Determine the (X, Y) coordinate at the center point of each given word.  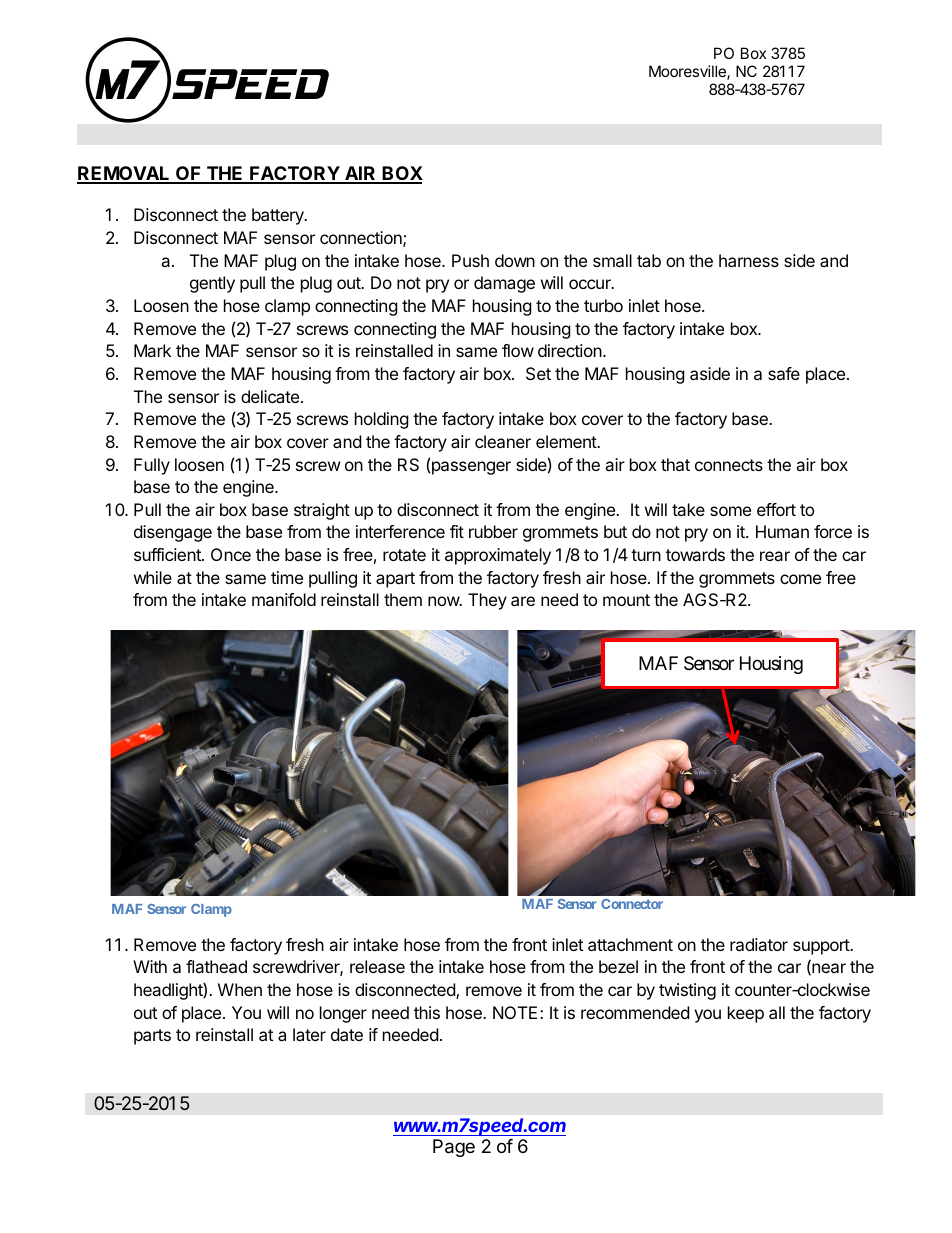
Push (470, 260)
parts (152, 1037)
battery (279, 216)
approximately (498, 556)
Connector (632, 904)
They (487, 601)
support (822, 947)
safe (784, 373)
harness (749, 260)
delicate (271, 396)
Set (538, 373)
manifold (284, 599)
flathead (216, 966)
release (377, 966)
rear (775, 556)
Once (231, 554)
